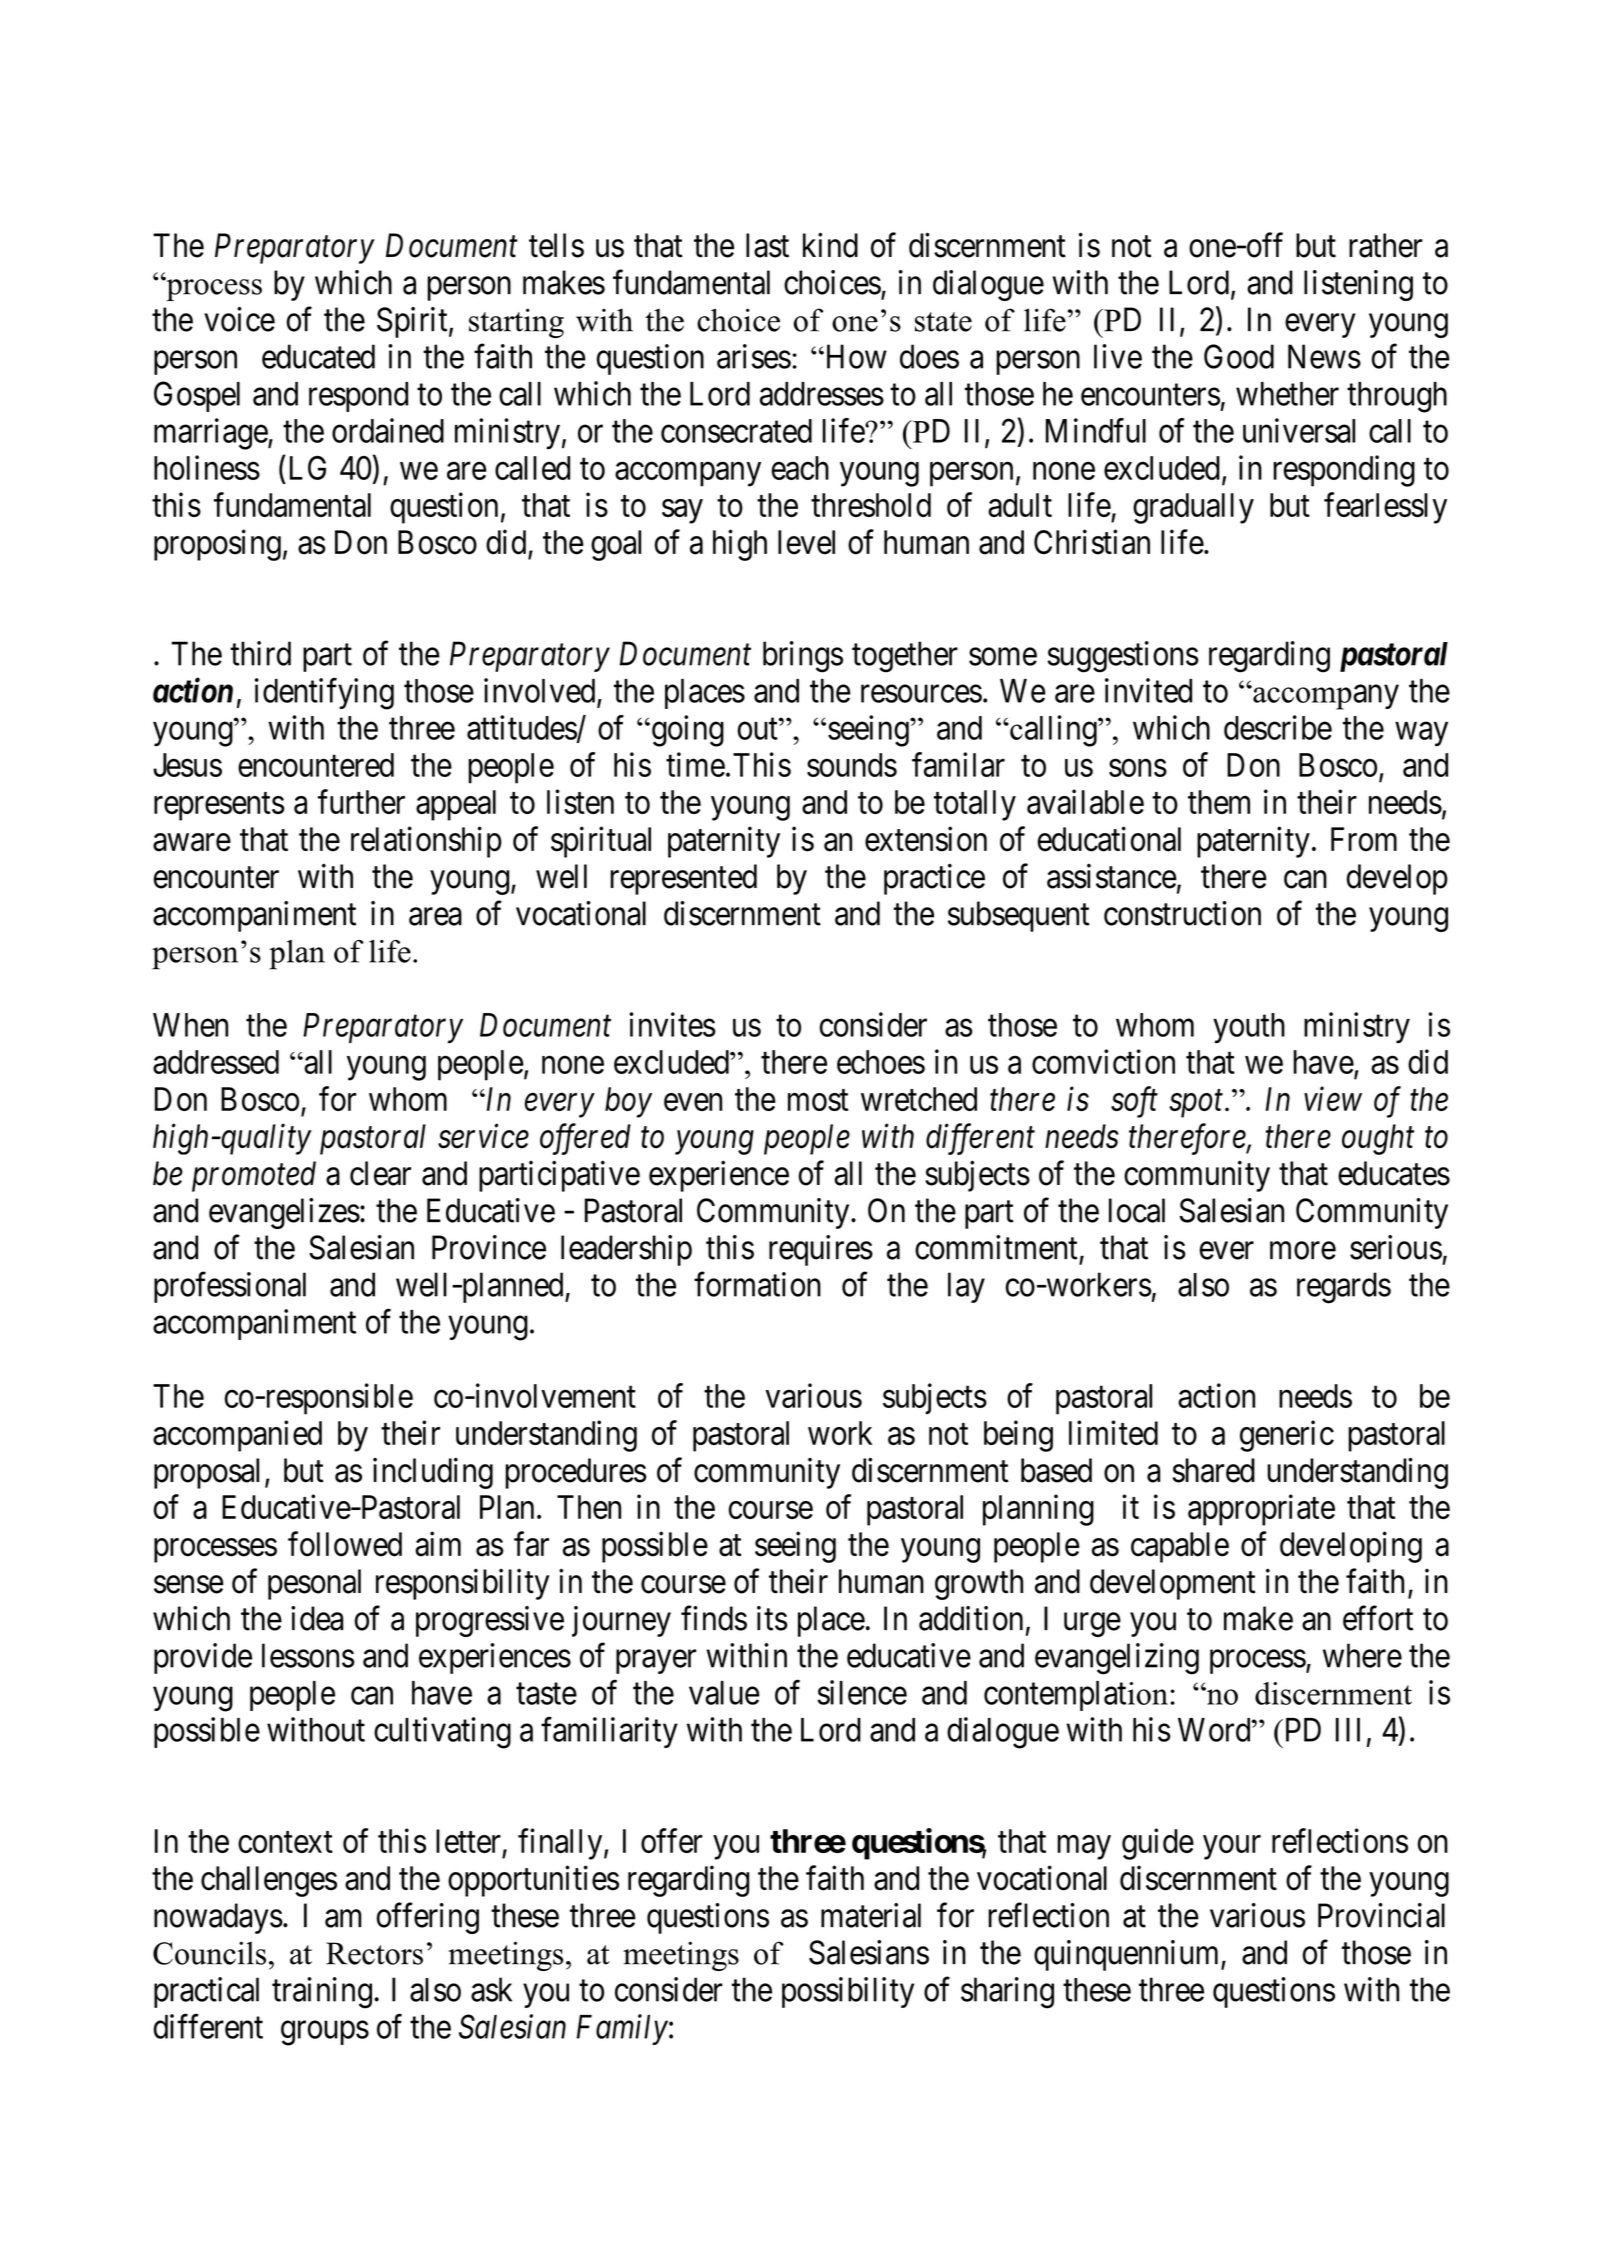  What do you see at coordinates (852, 765) in the image?
I see `sounds` at bounding box center [852, 765].
